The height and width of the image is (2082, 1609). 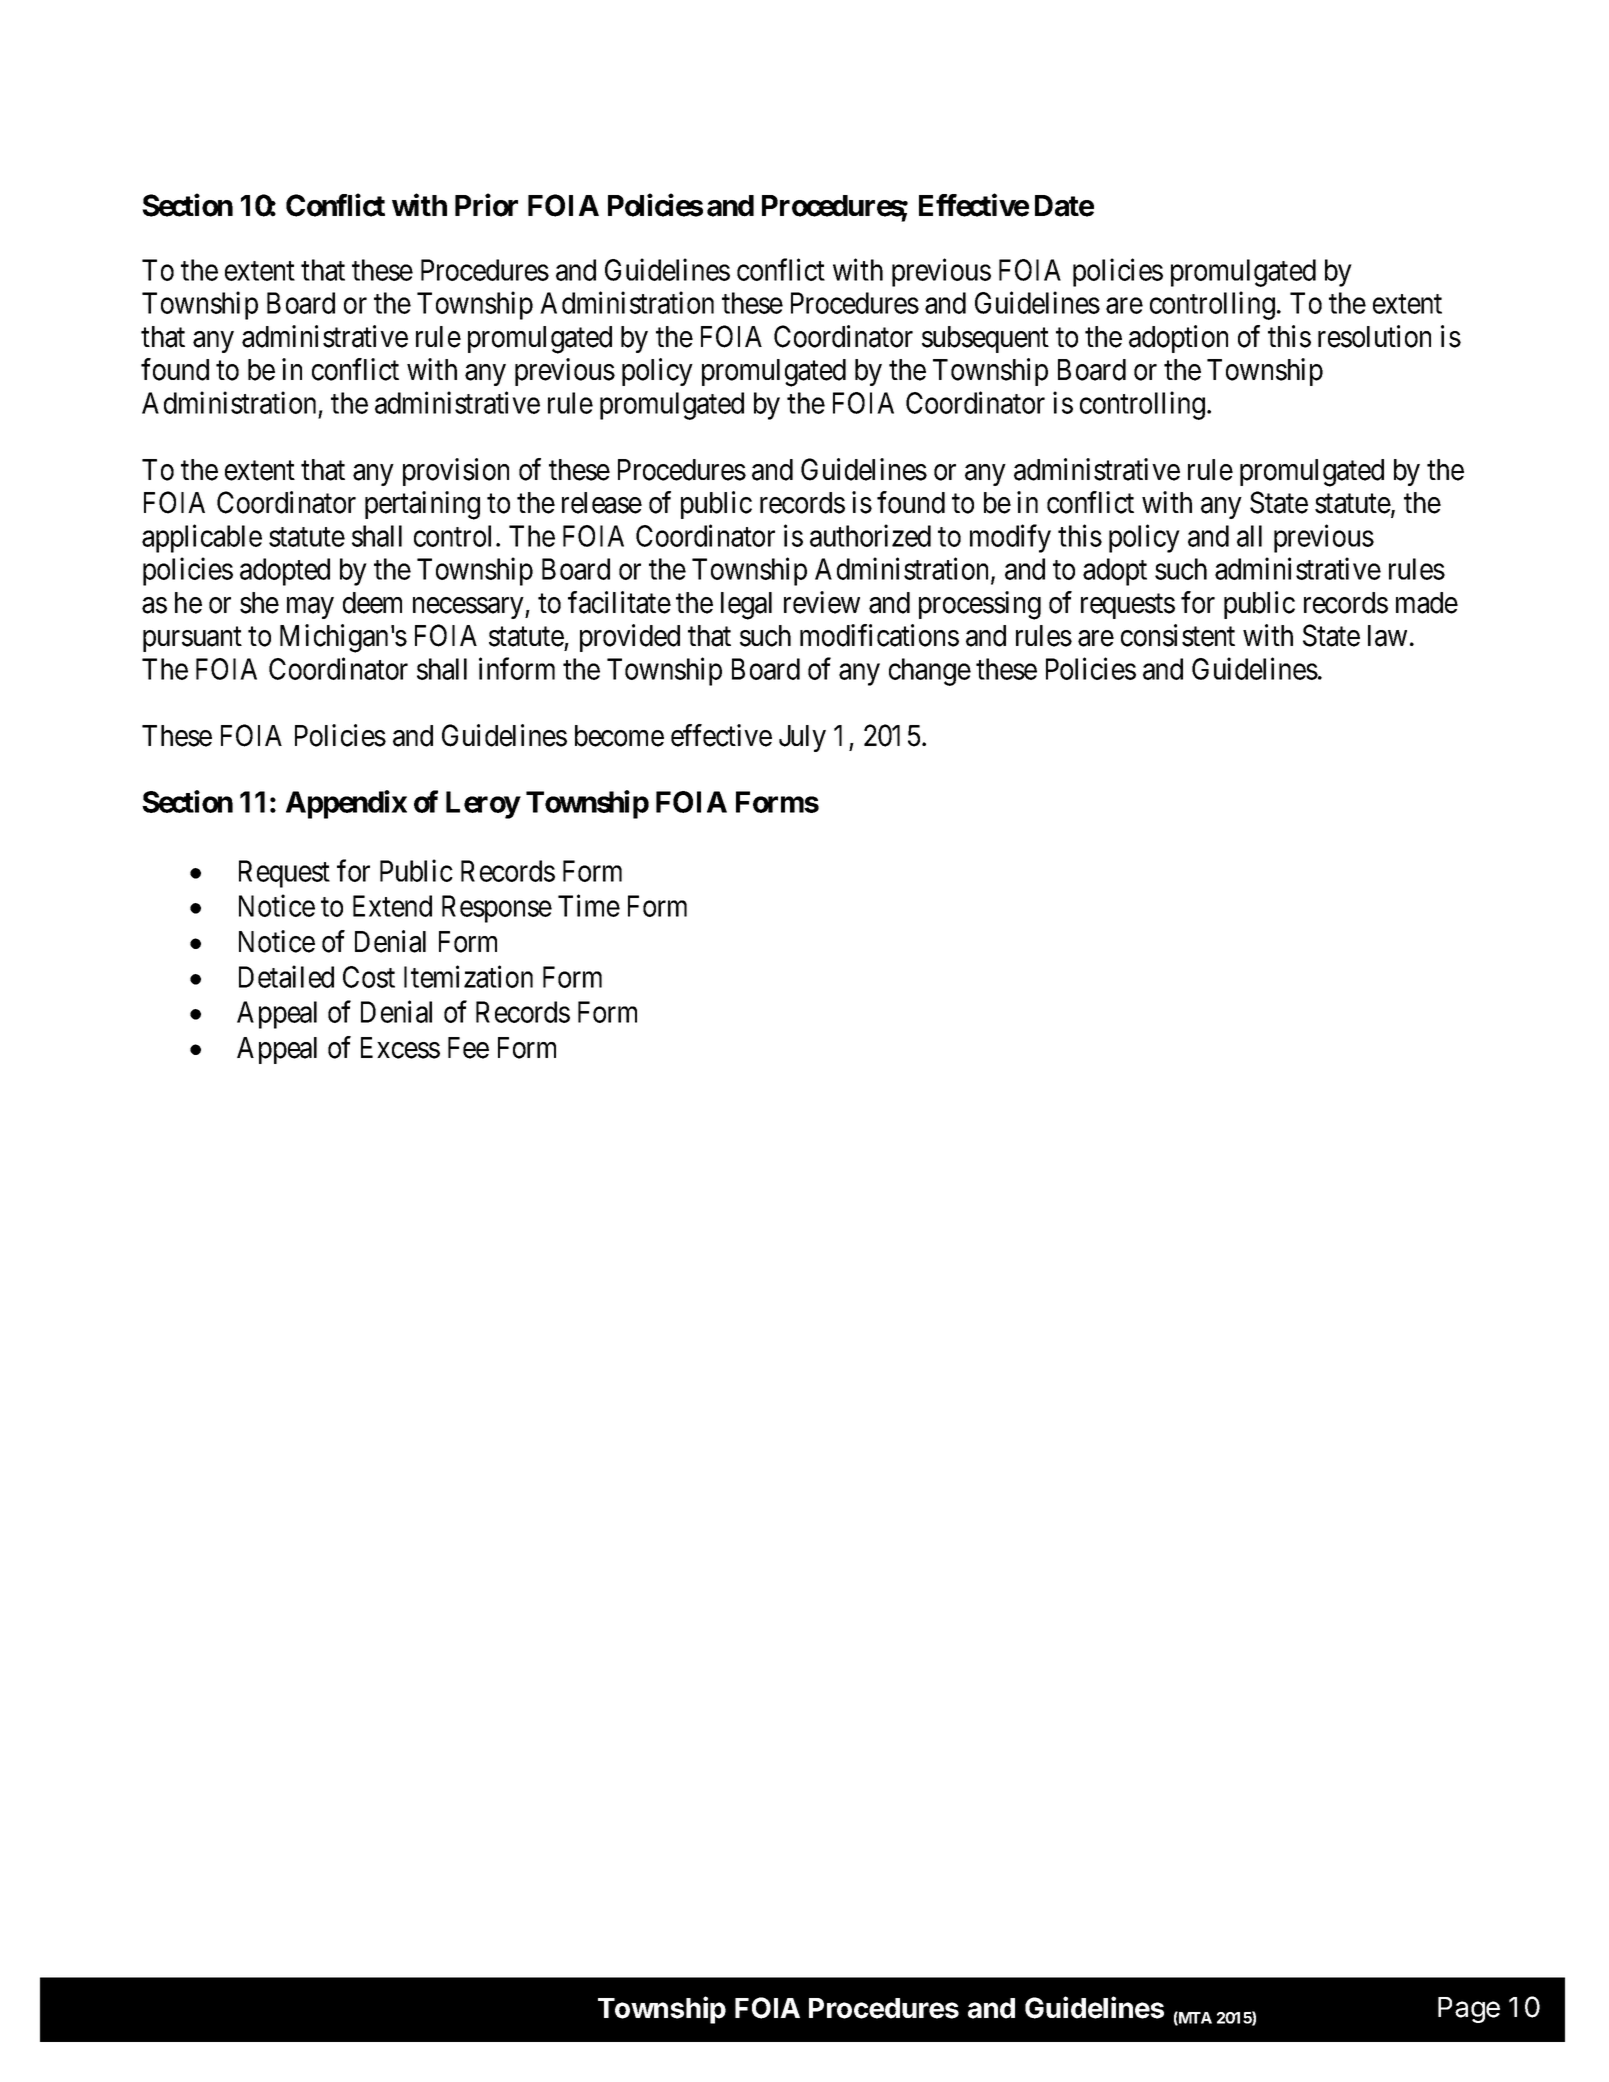 I want to click on Detailed, so click(x=286, y=976).
